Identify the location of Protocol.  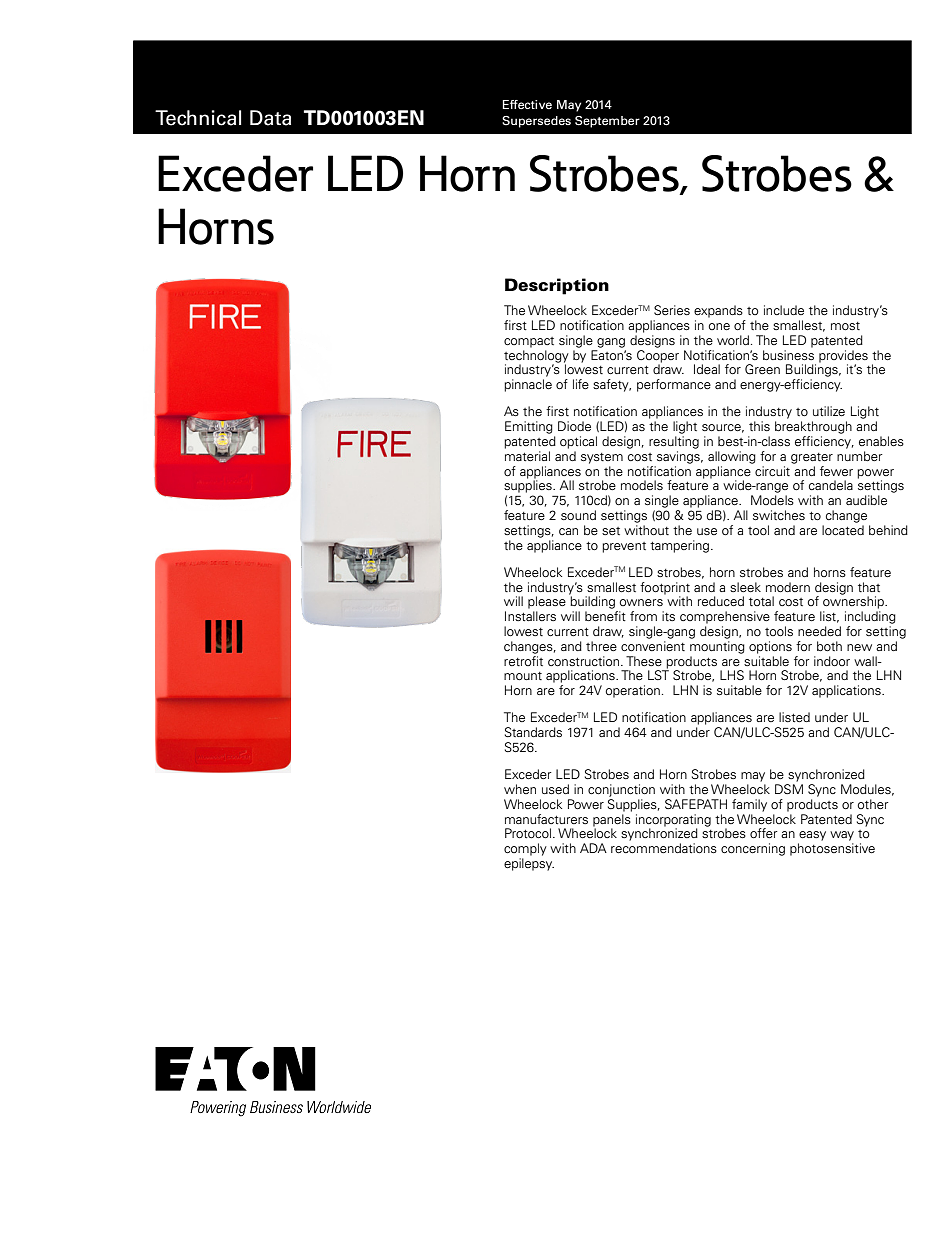
(529, 833).
